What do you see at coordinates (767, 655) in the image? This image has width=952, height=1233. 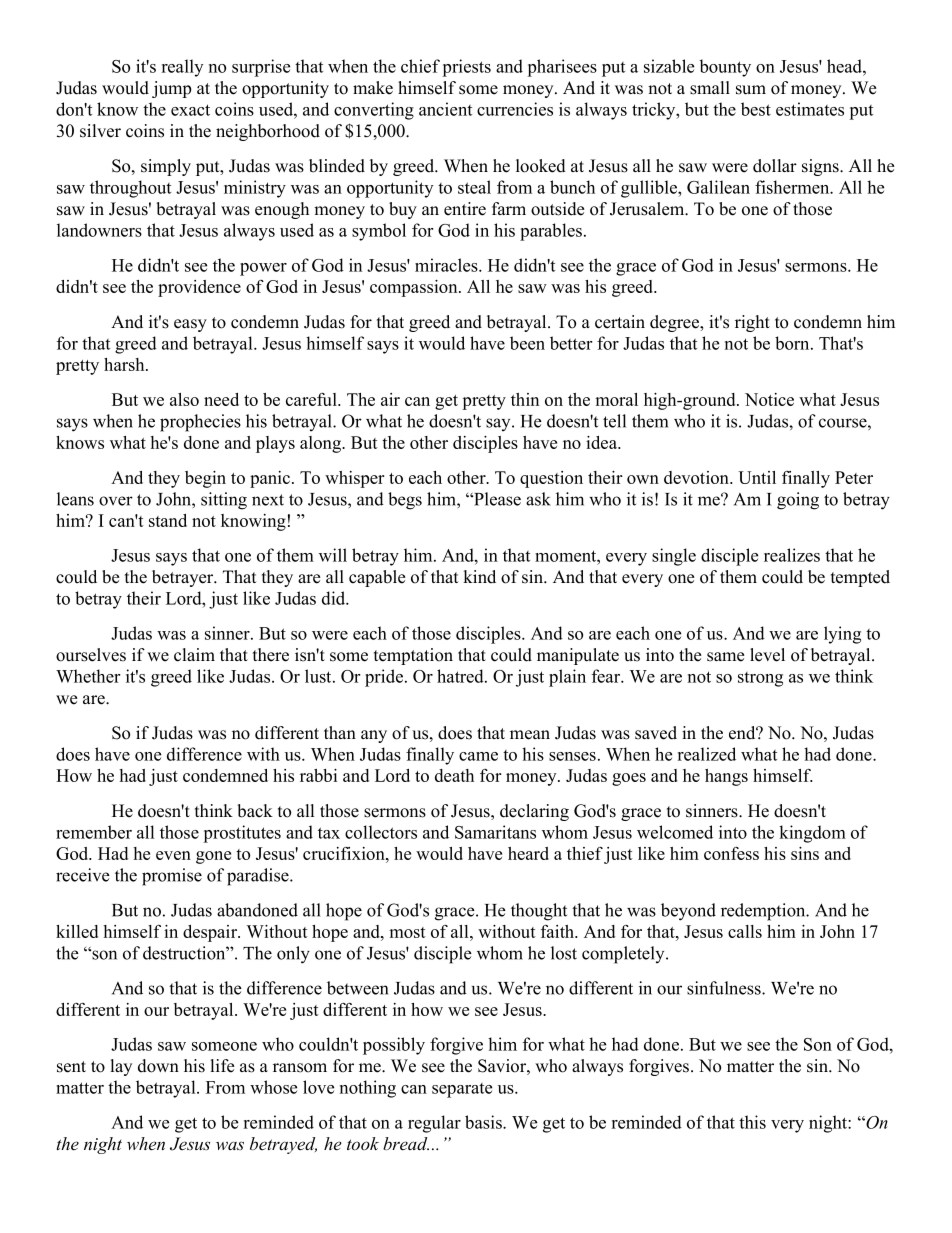 I see `level` at bounding box center [767, 655].
